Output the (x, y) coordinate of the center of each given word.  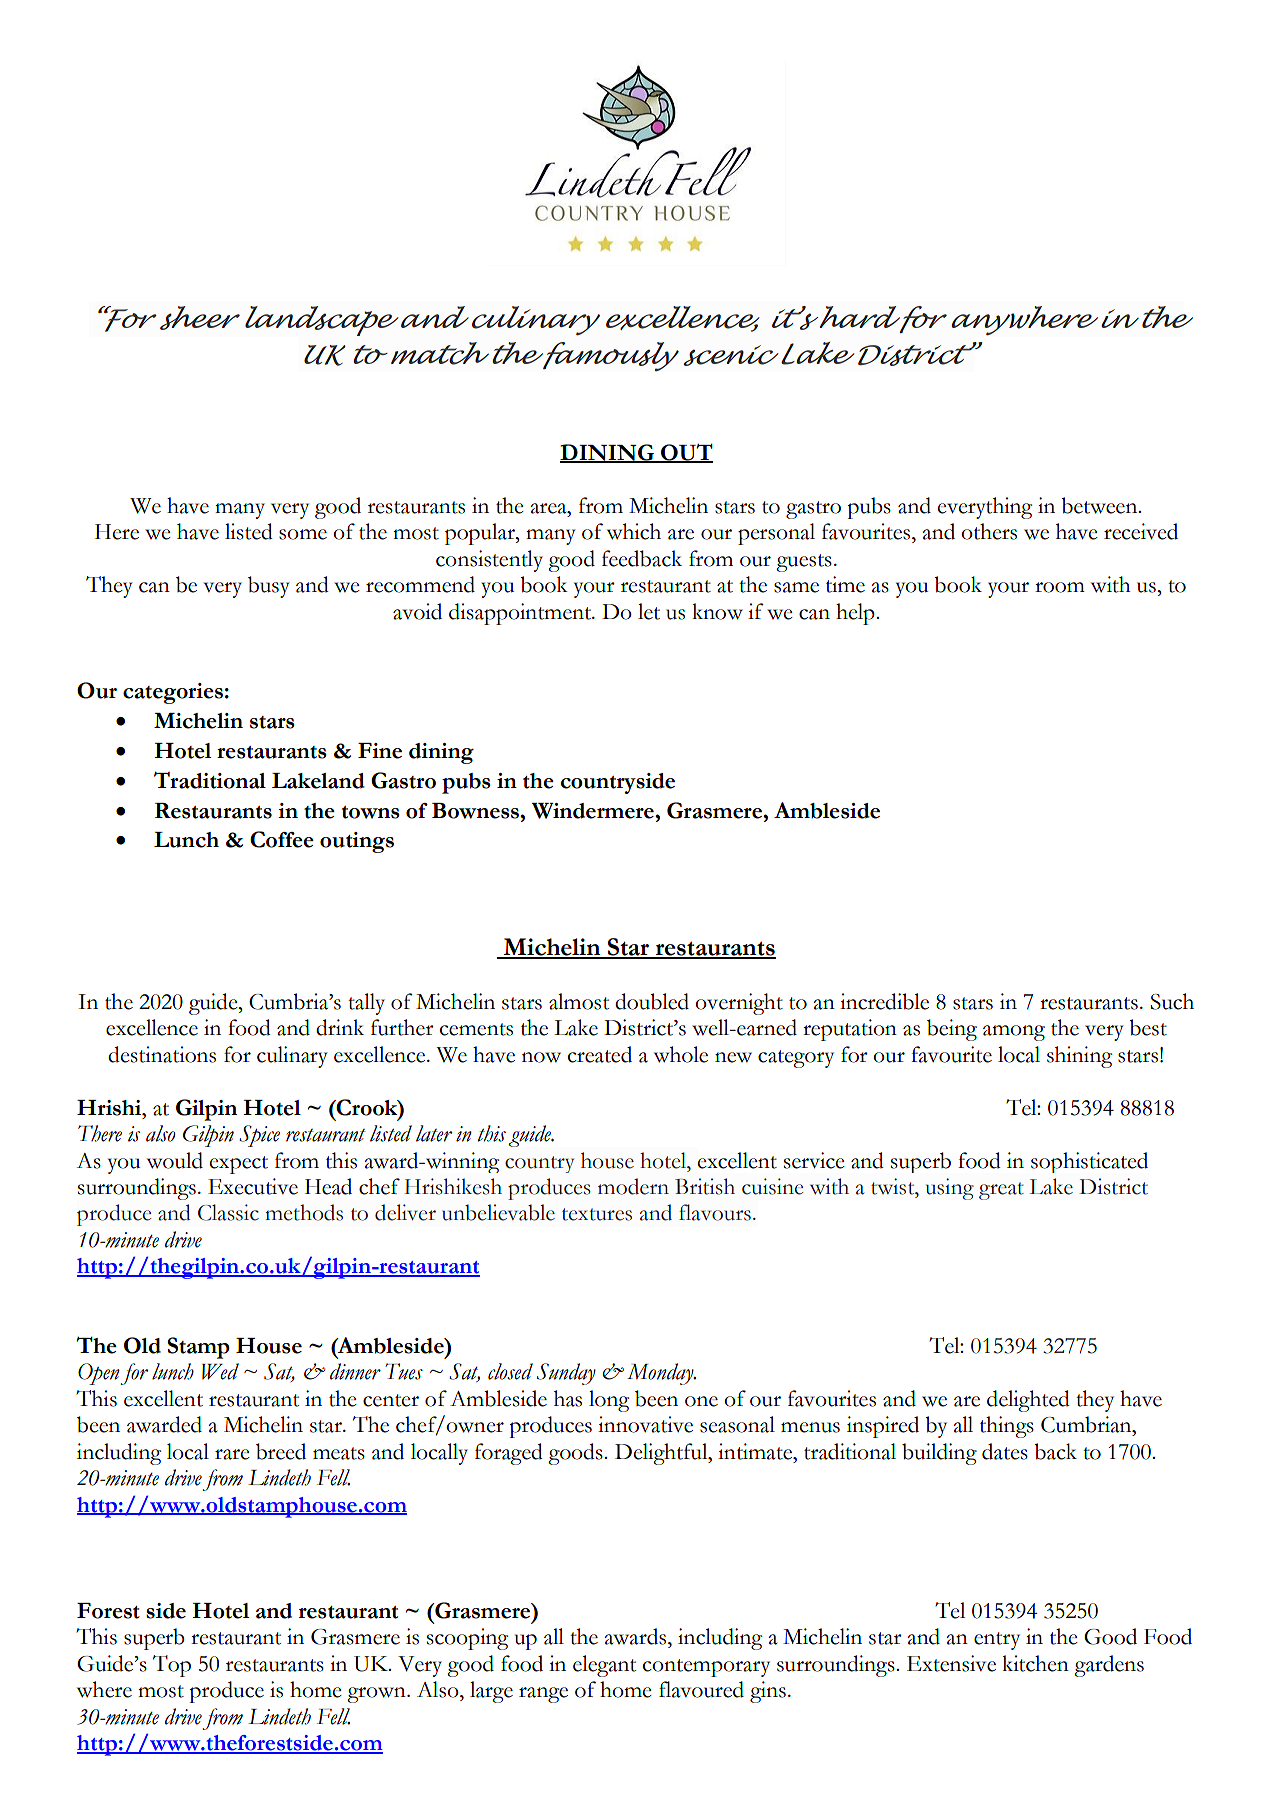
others (989, 531)
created (599, 1054)
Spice (259, 1136)
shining (1079, 1057)
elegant (604, 1666)
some (303, 534)
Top (172, 1666)
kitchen (1035, 1663)
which (634, 531)
